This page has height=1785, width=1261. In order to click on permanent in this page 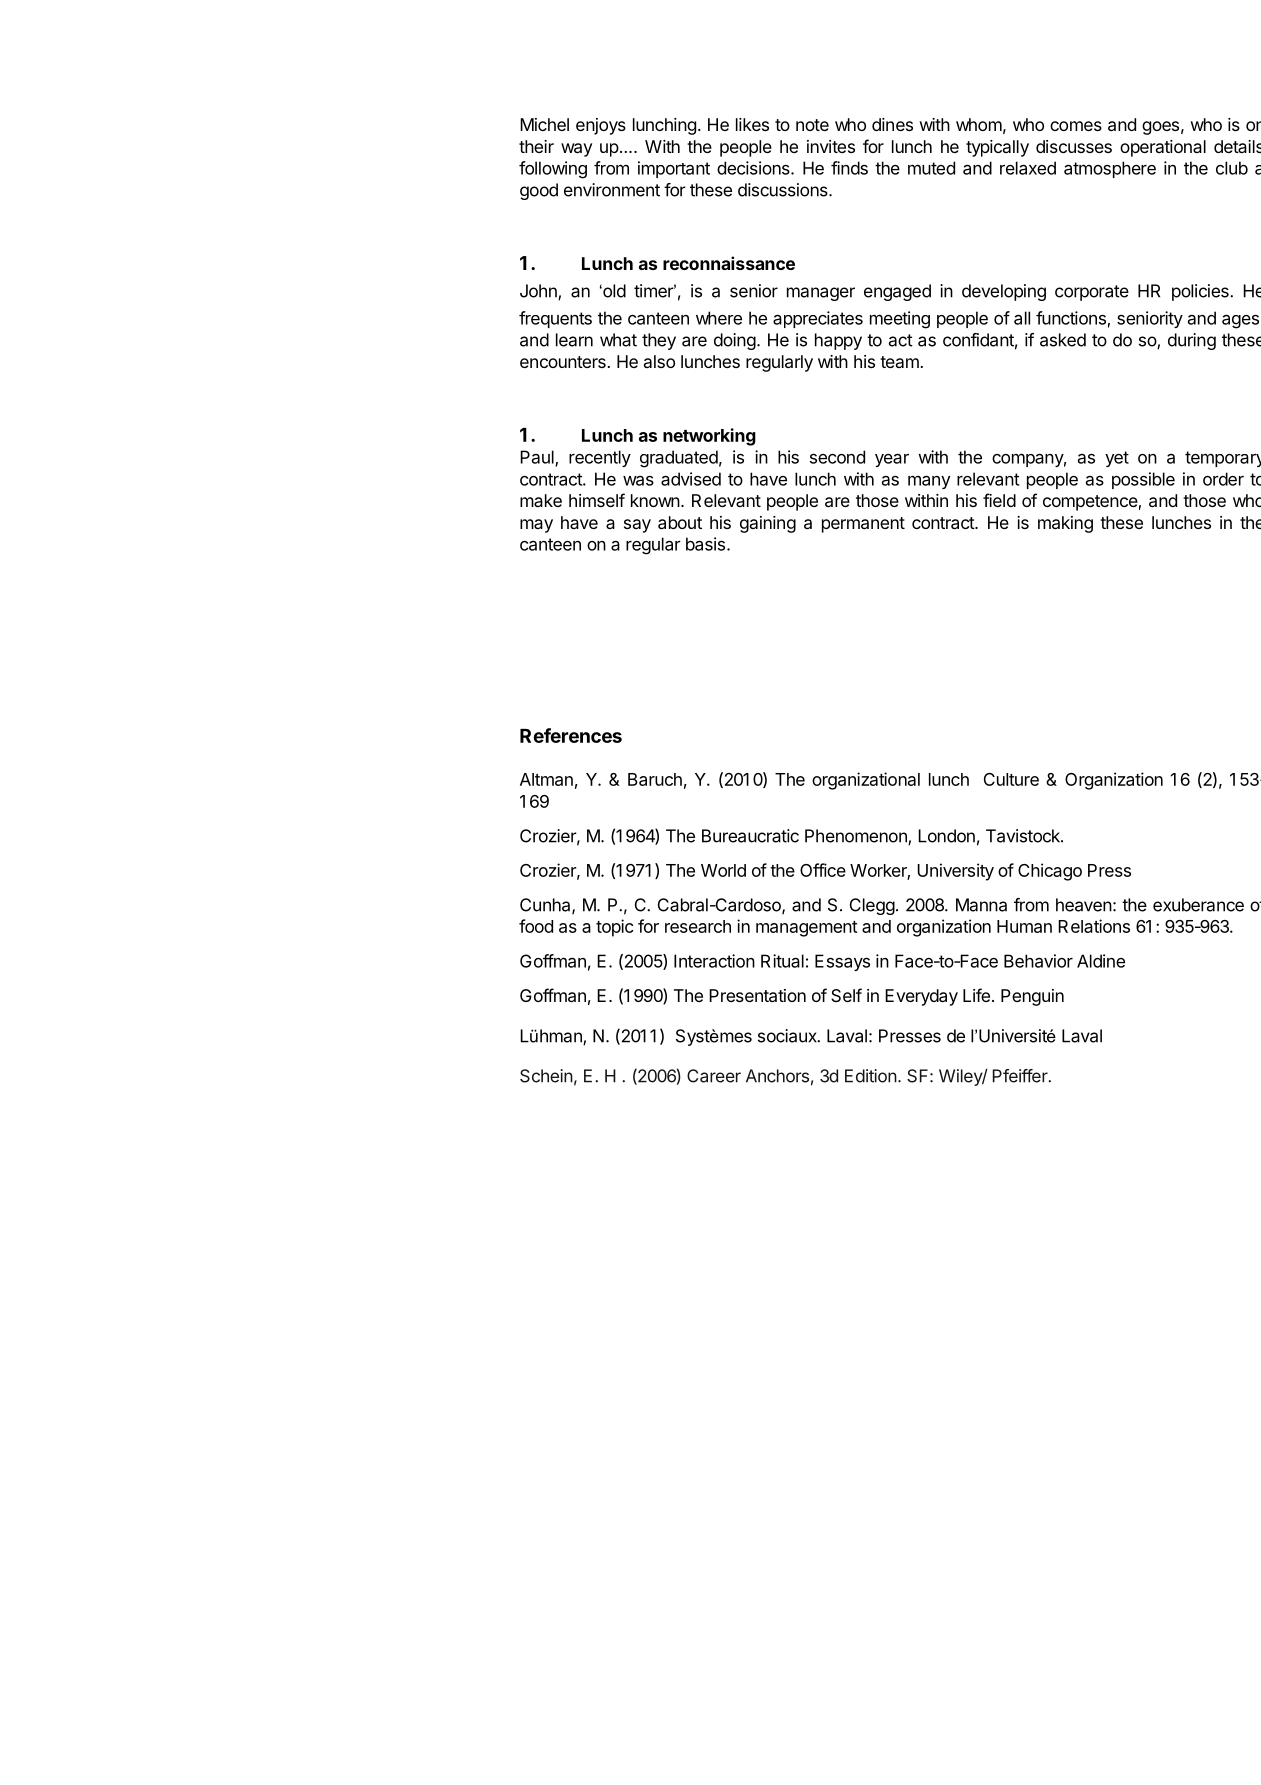, I will do `click(863, 525)`.
